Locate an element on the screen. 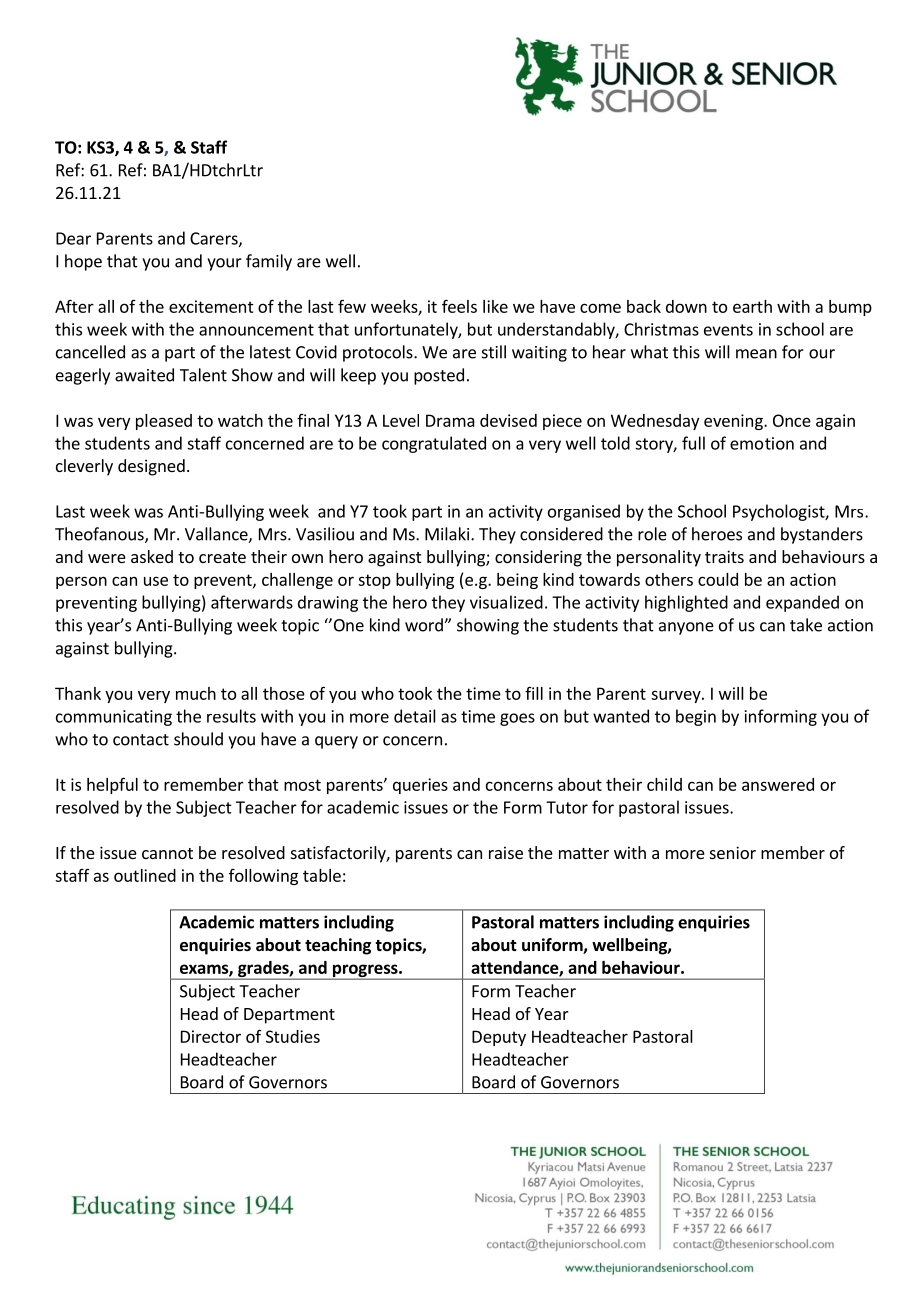 The image size is (924, 1308). feels is located at coordinates (459, 306).
